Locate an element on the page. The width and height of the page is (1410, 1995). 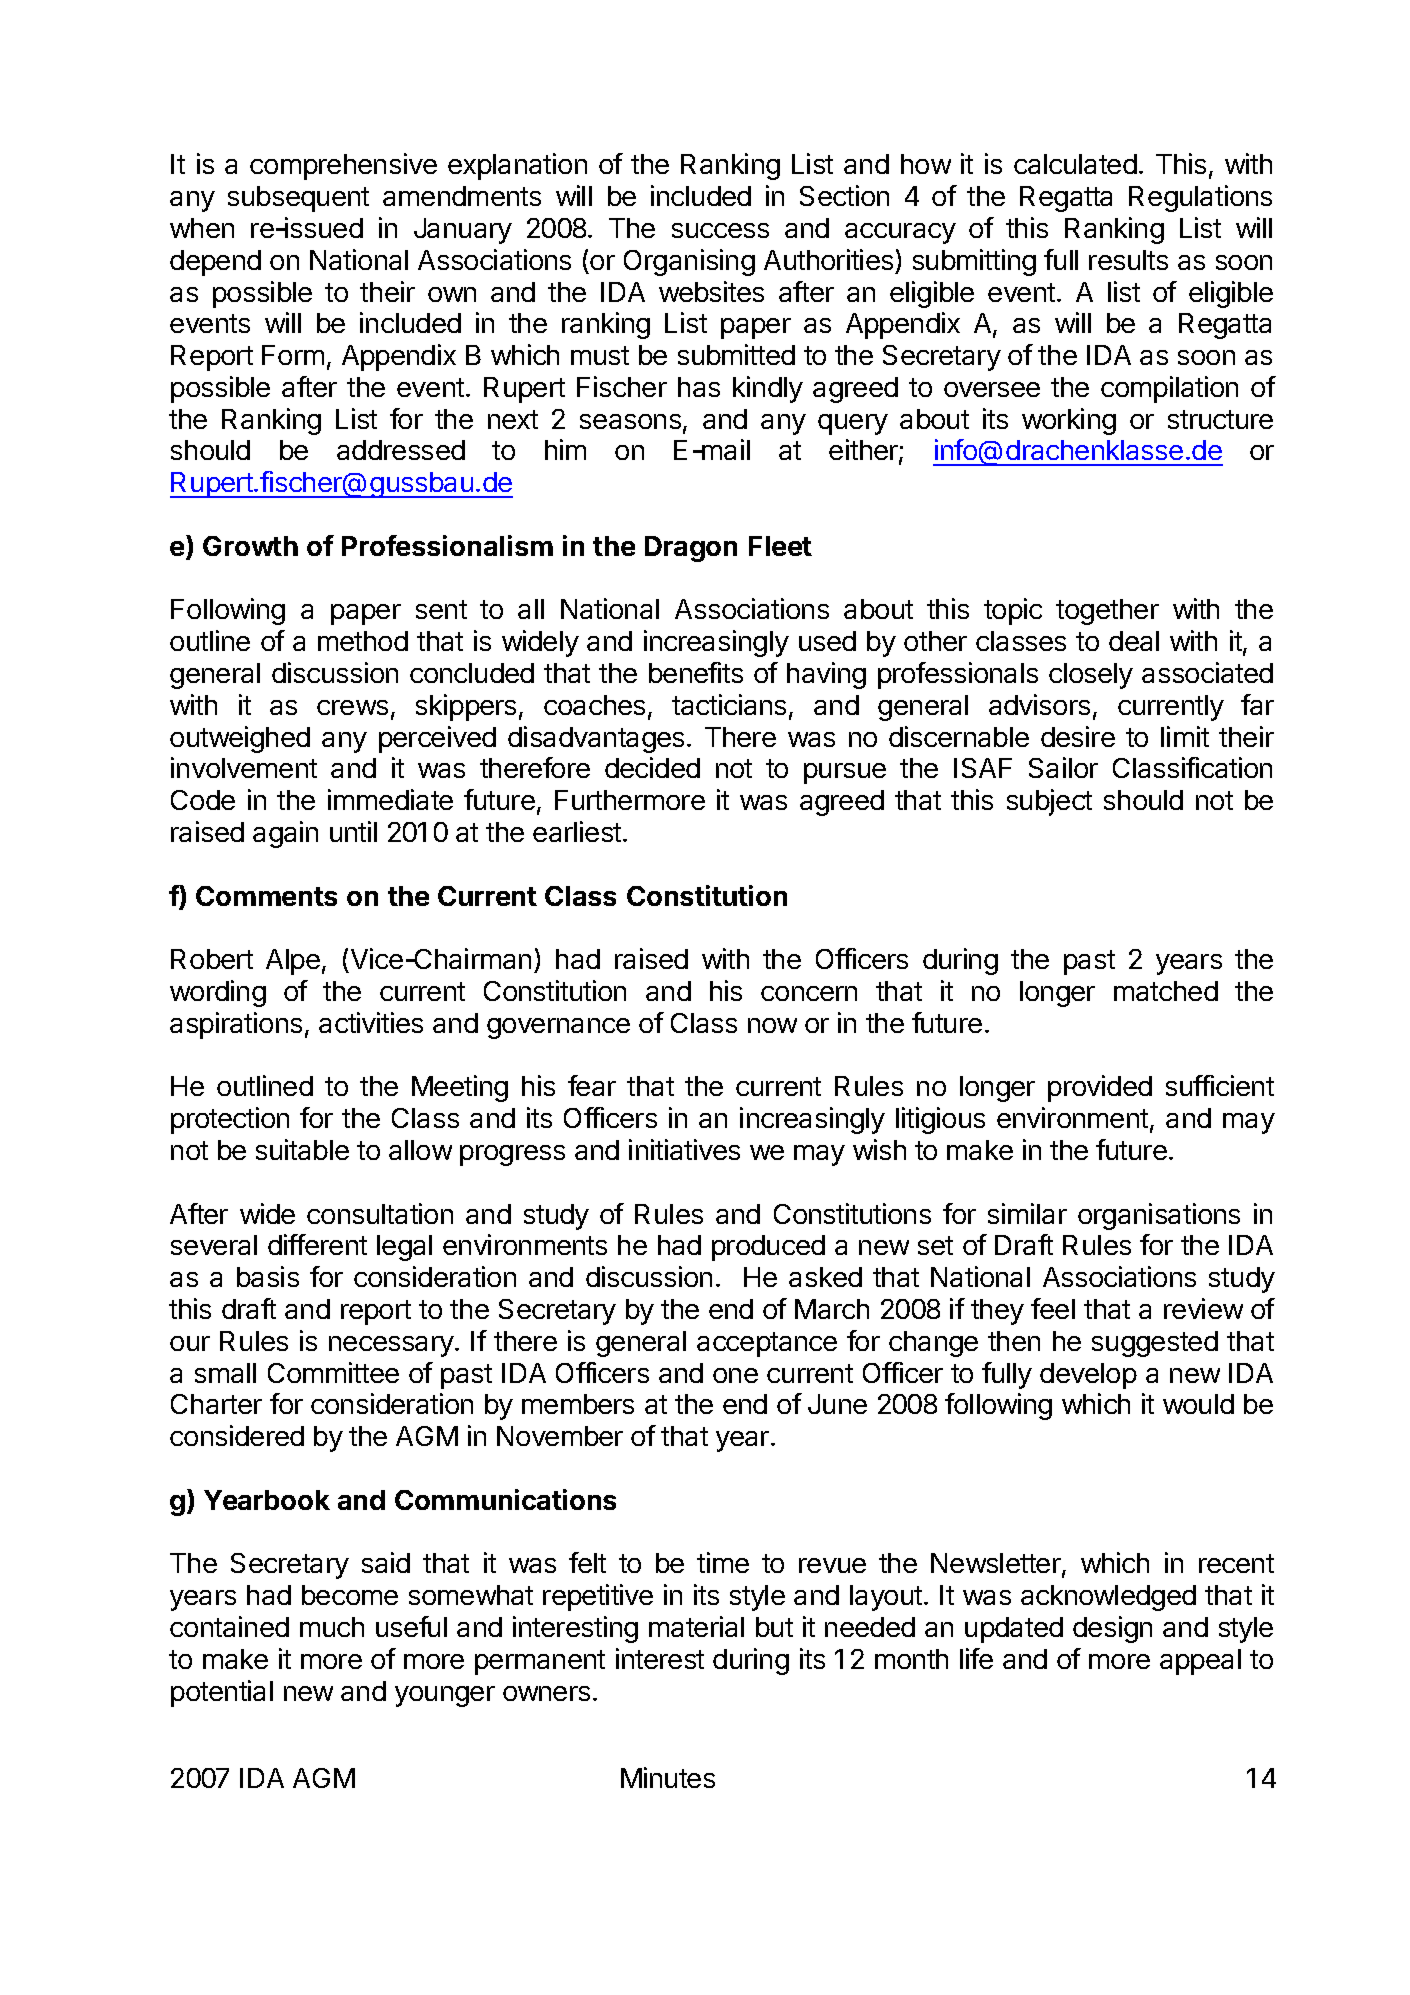
organisations is located at coordinates (1159, 1216).
